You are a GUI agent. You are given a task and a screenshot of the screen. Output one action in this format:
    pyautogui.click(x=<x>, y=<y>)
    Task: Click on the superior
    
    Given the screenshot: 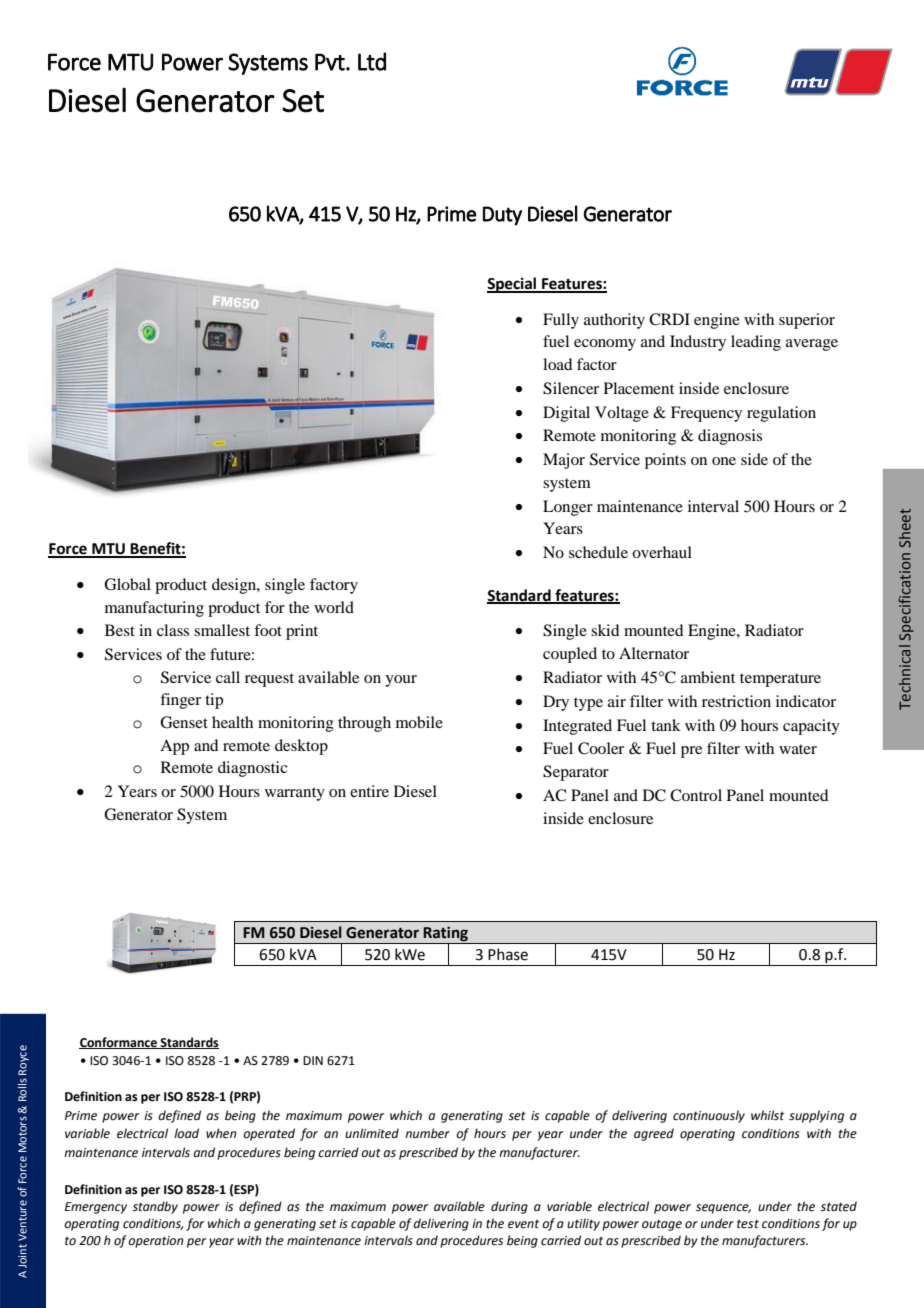 What is the action you would take?
    pyautogui.click(x=807, y=321)
